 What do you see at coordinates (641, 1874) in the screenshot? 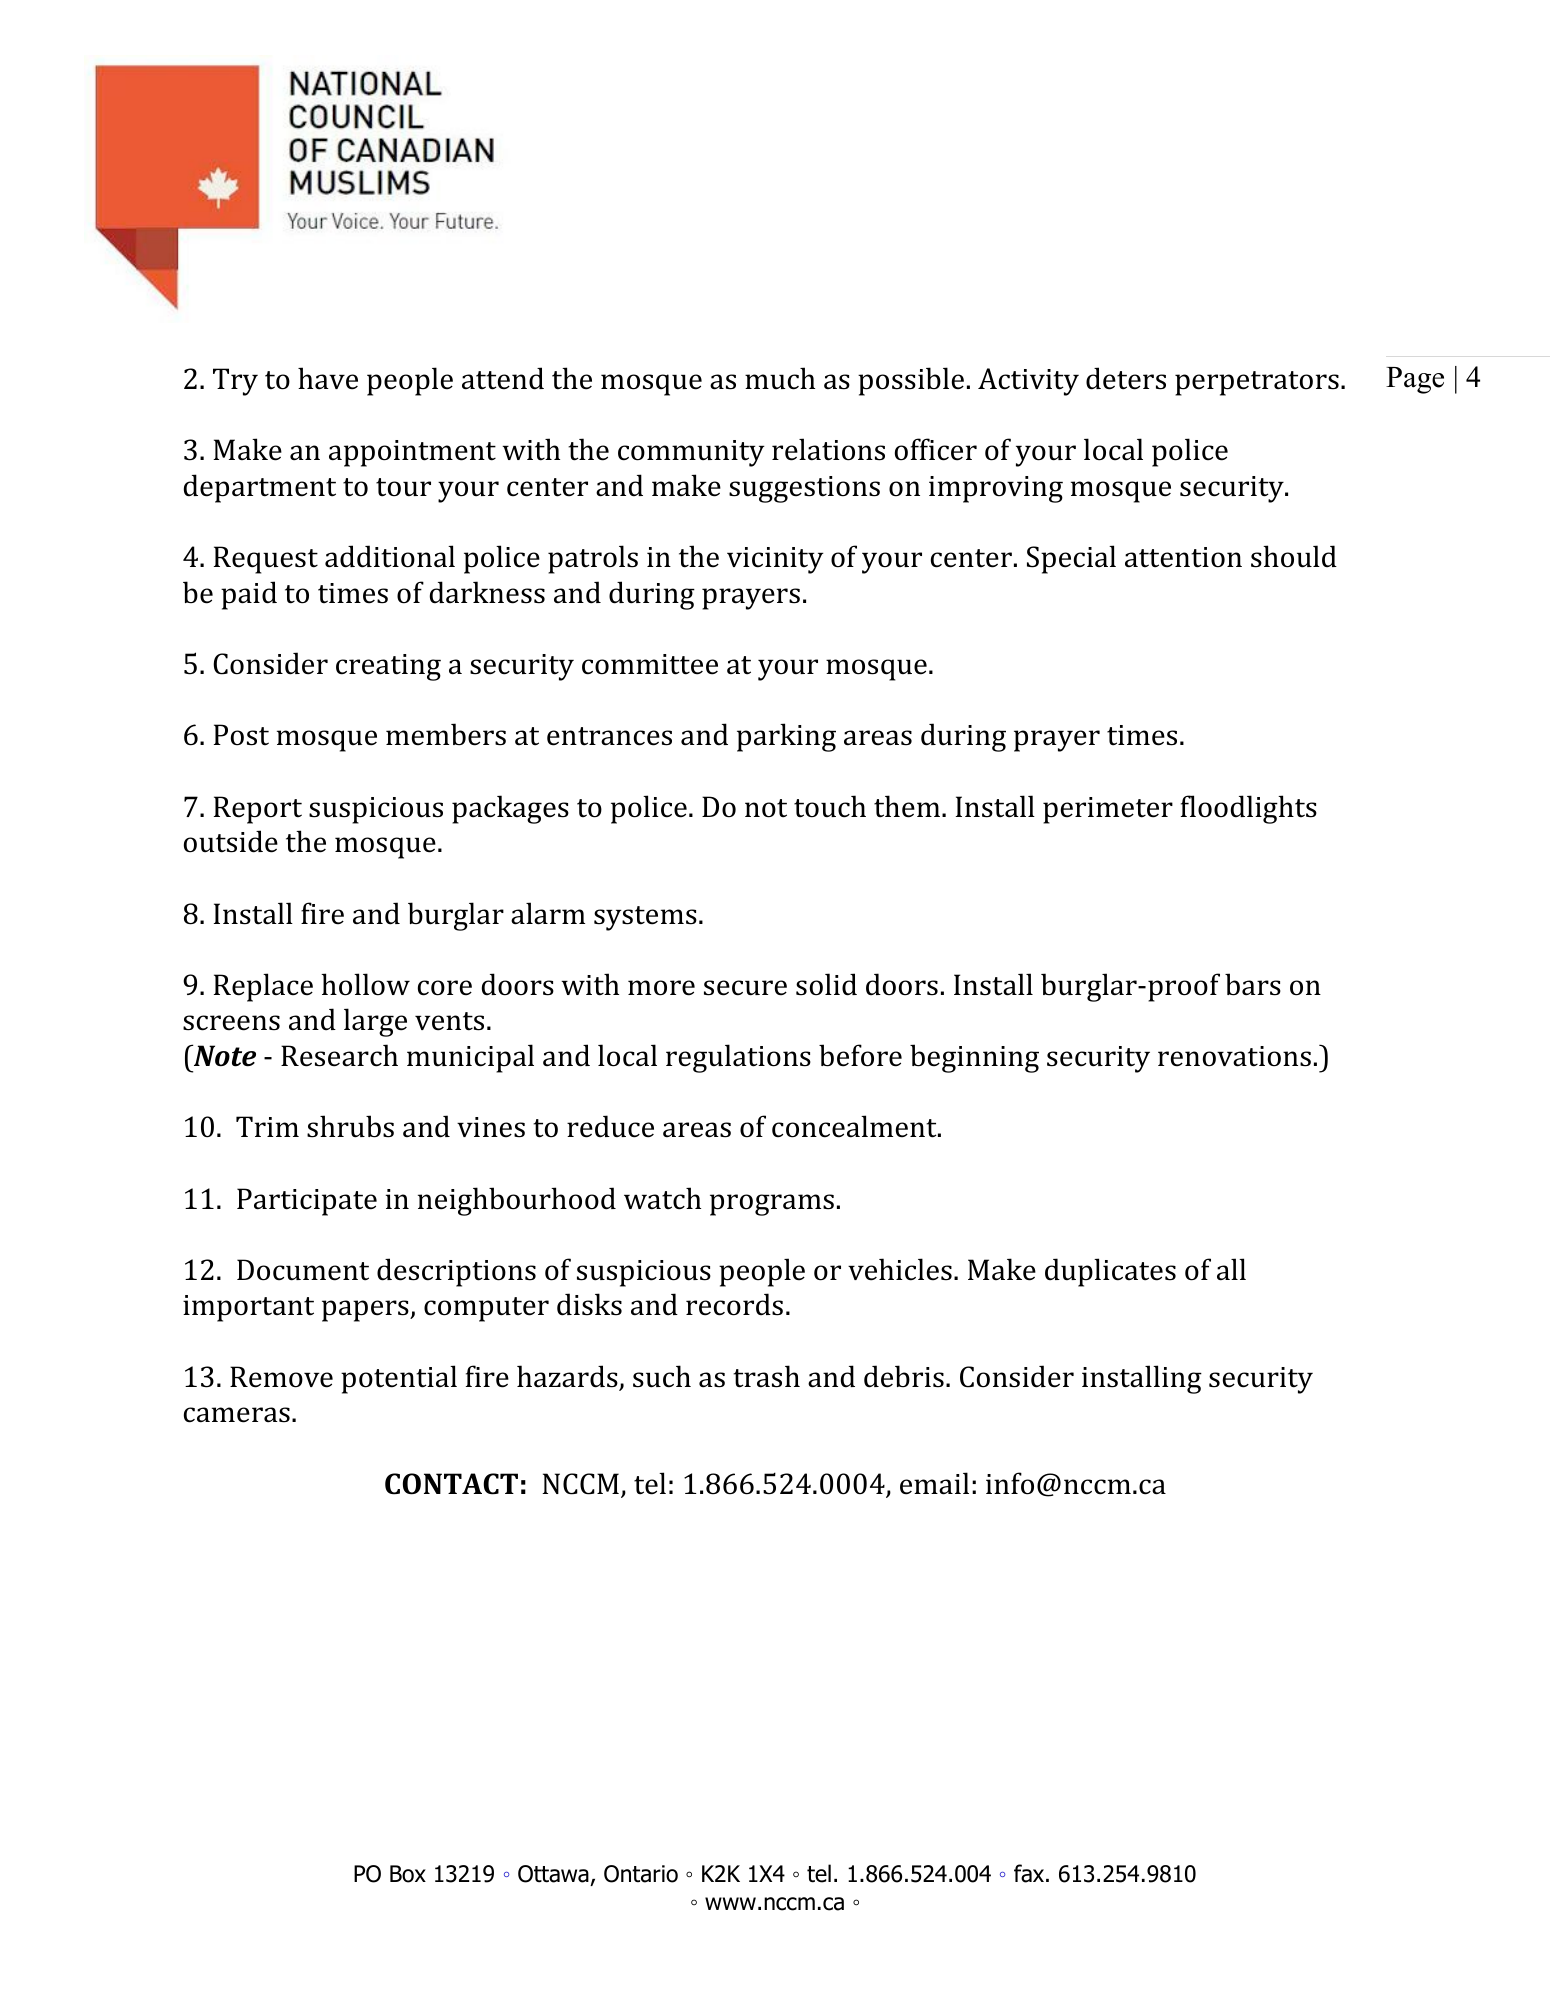
I see `Ontario` at bounding box center [641, 1874].
